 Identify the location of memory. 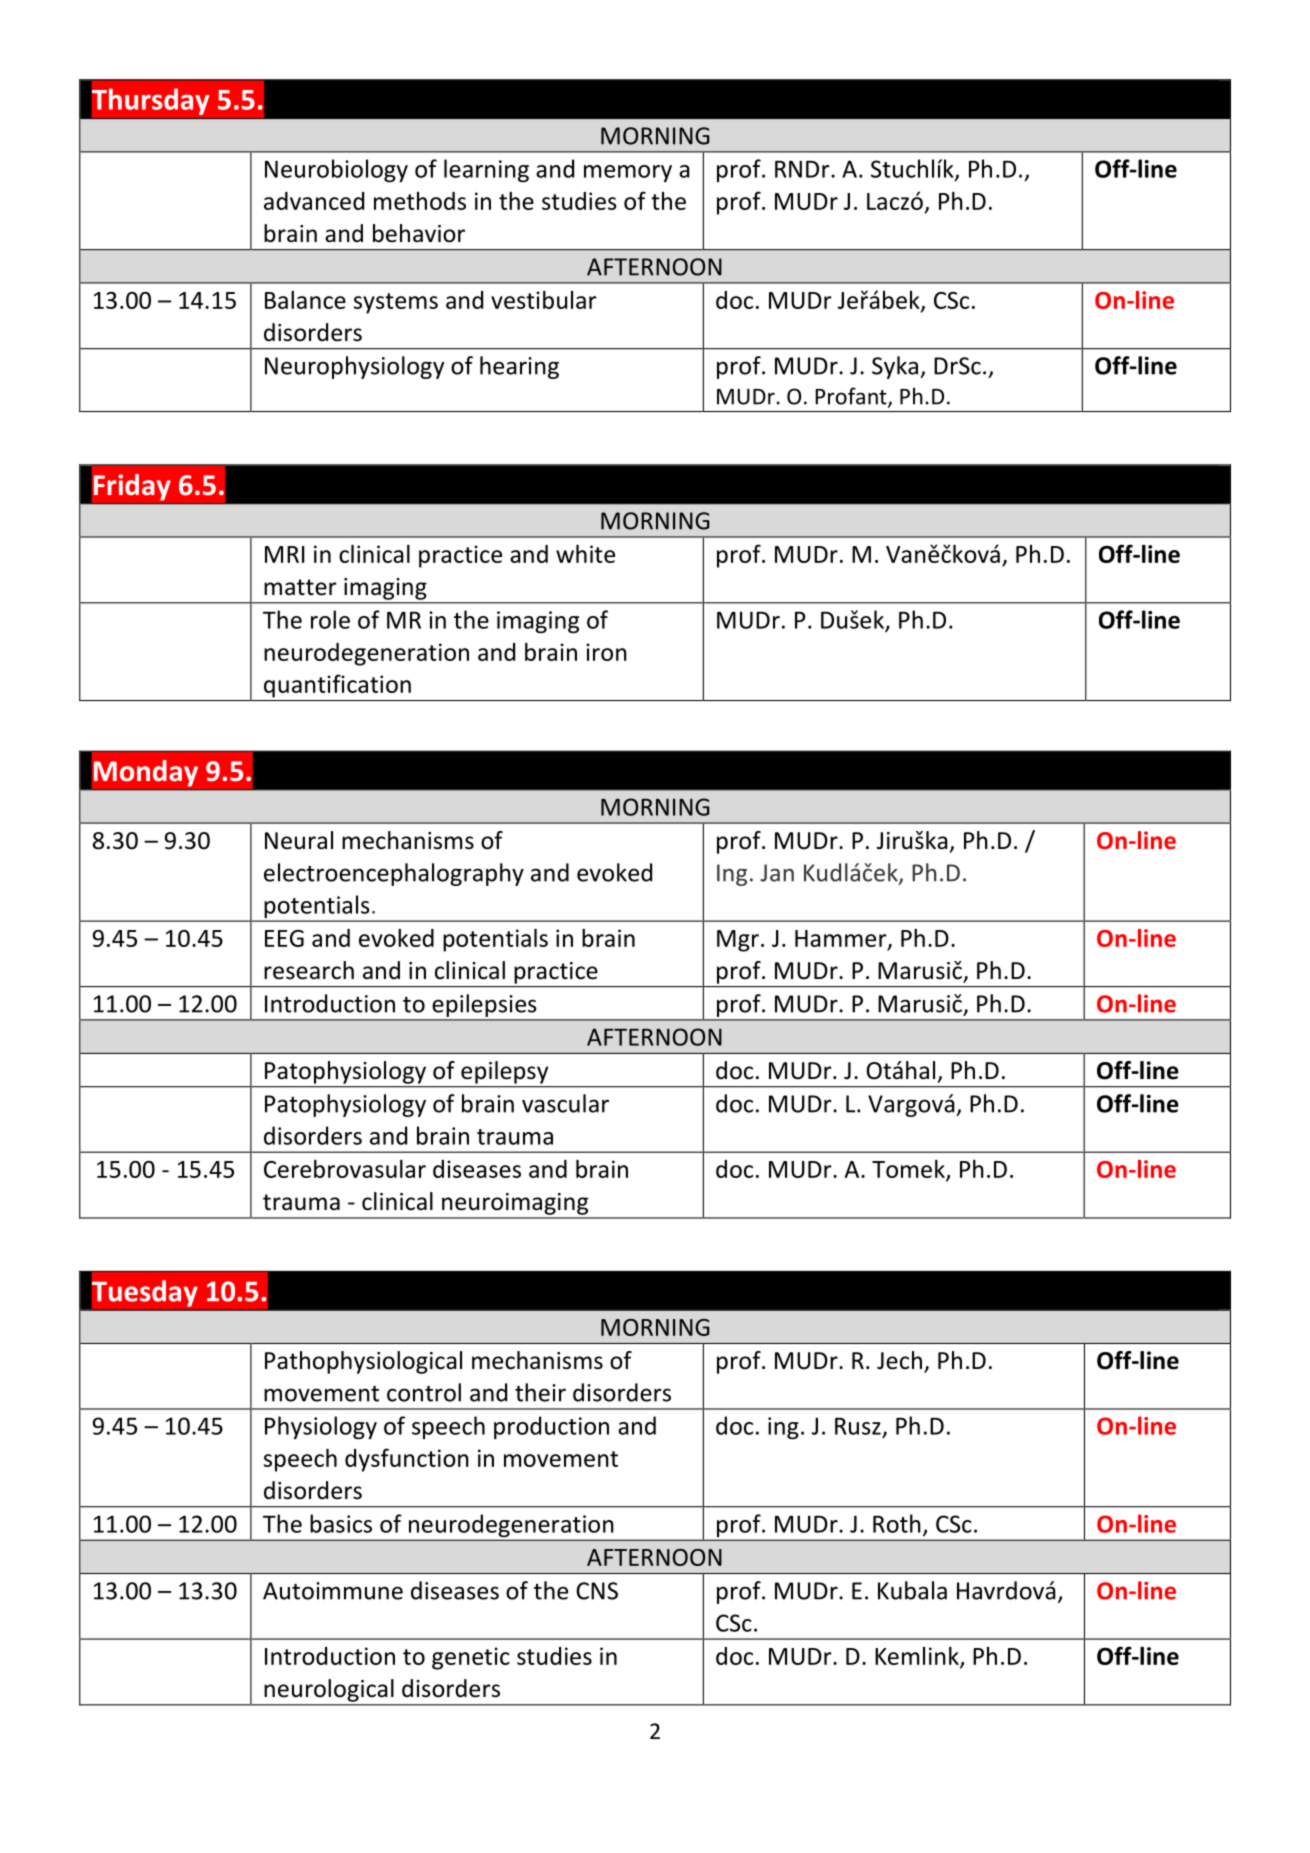
(628, 173).
